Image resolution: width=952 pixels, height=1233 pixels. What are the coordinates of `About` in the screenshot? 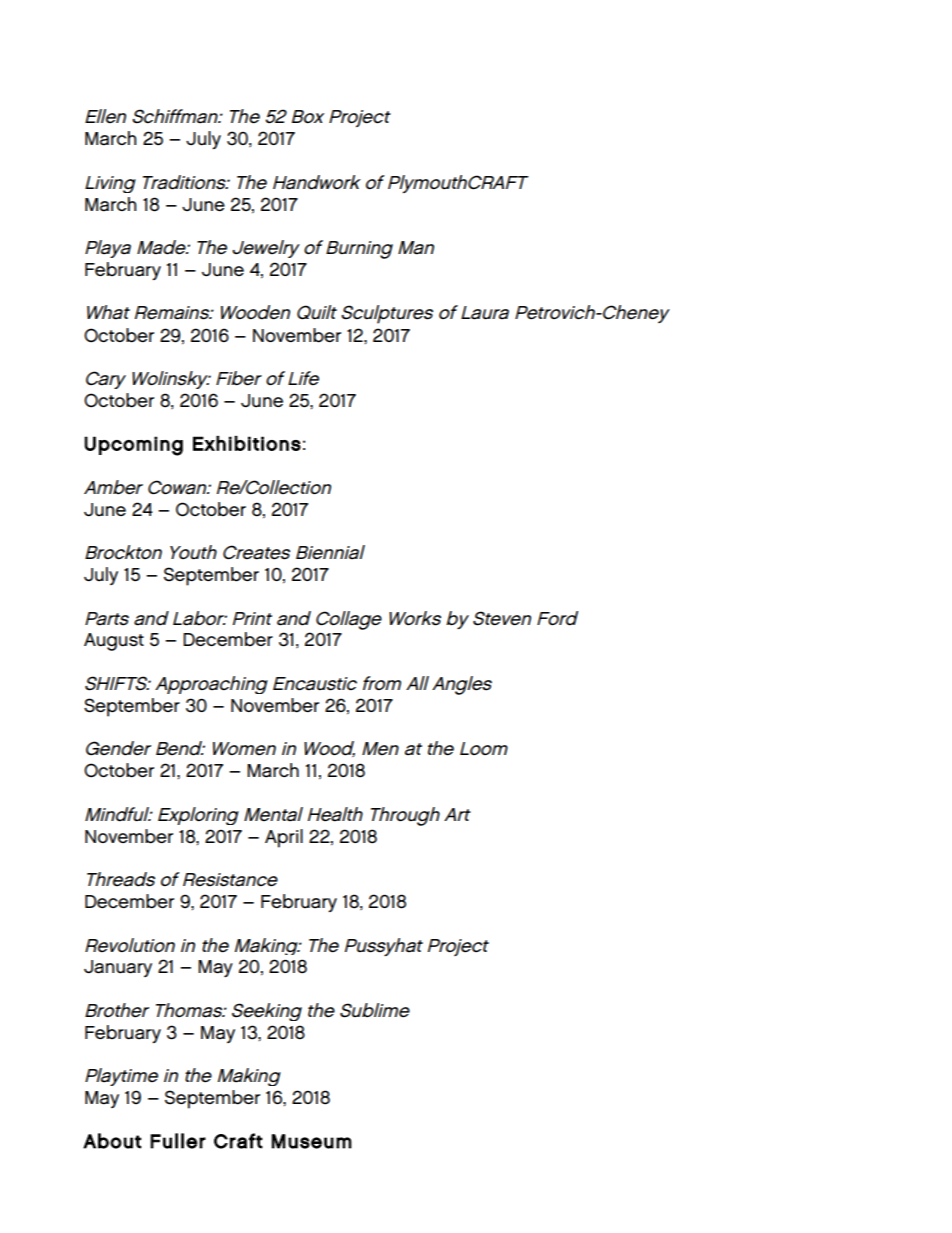 It's located at (112, 1141).
